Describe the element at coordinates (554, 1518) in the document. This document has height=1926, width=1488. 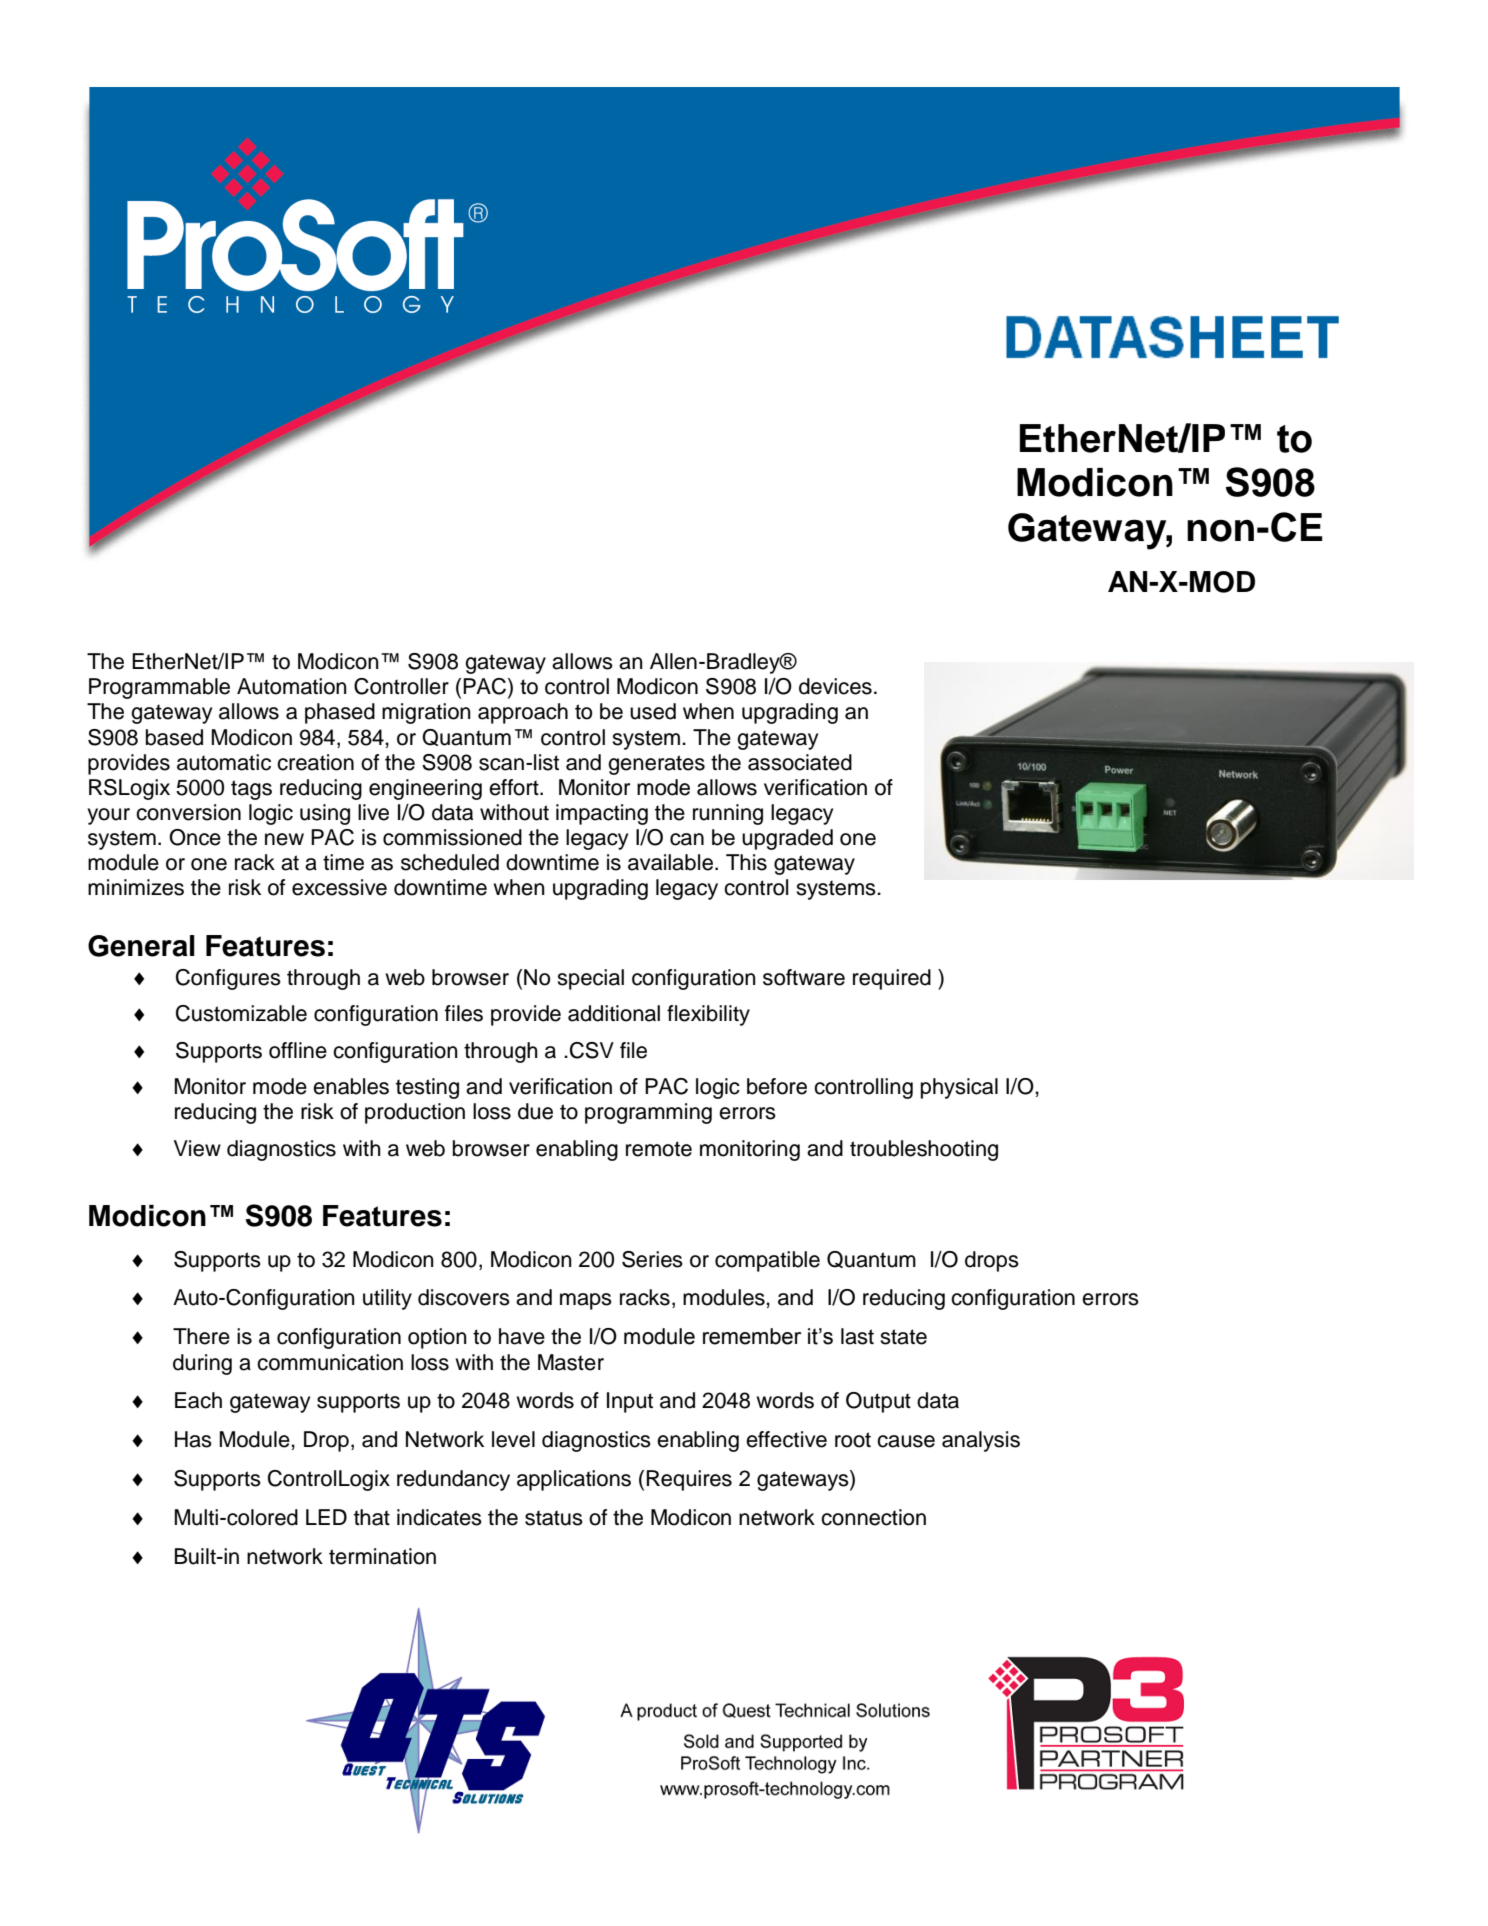
I see `status` at that location.
